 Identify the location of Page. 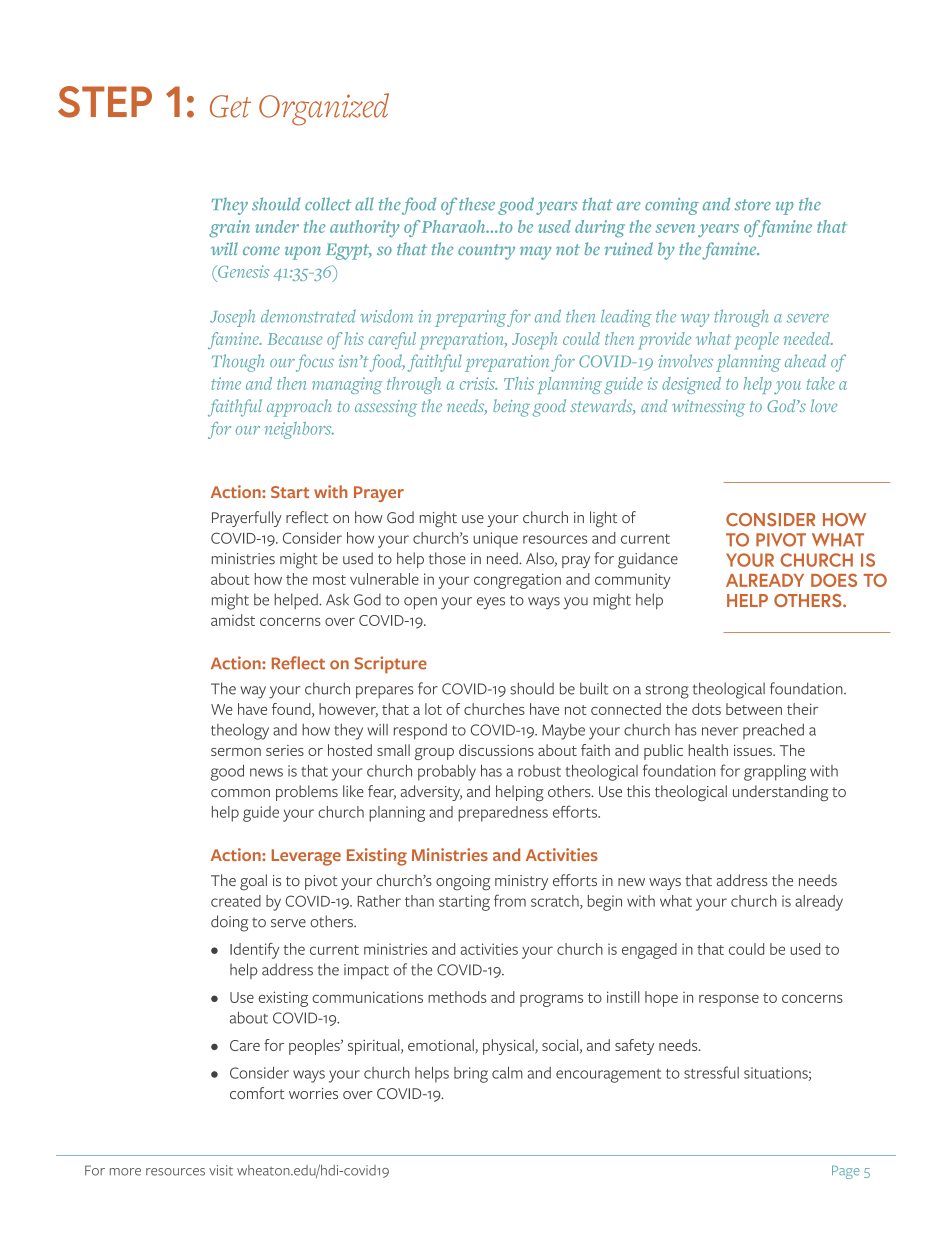
(846, 1172).
